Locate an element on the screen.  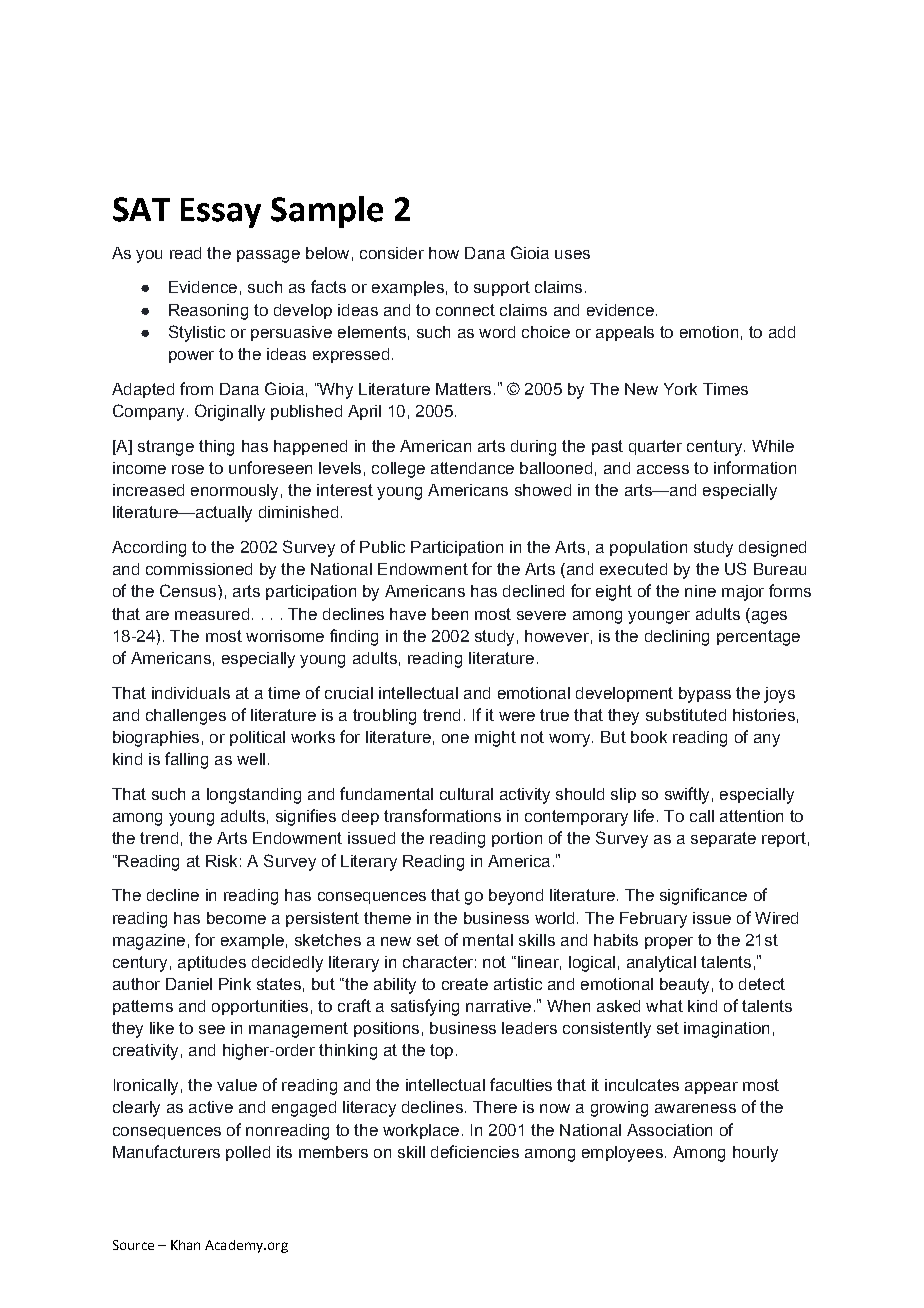
aptitudes is located at coordinates (212, 963).
